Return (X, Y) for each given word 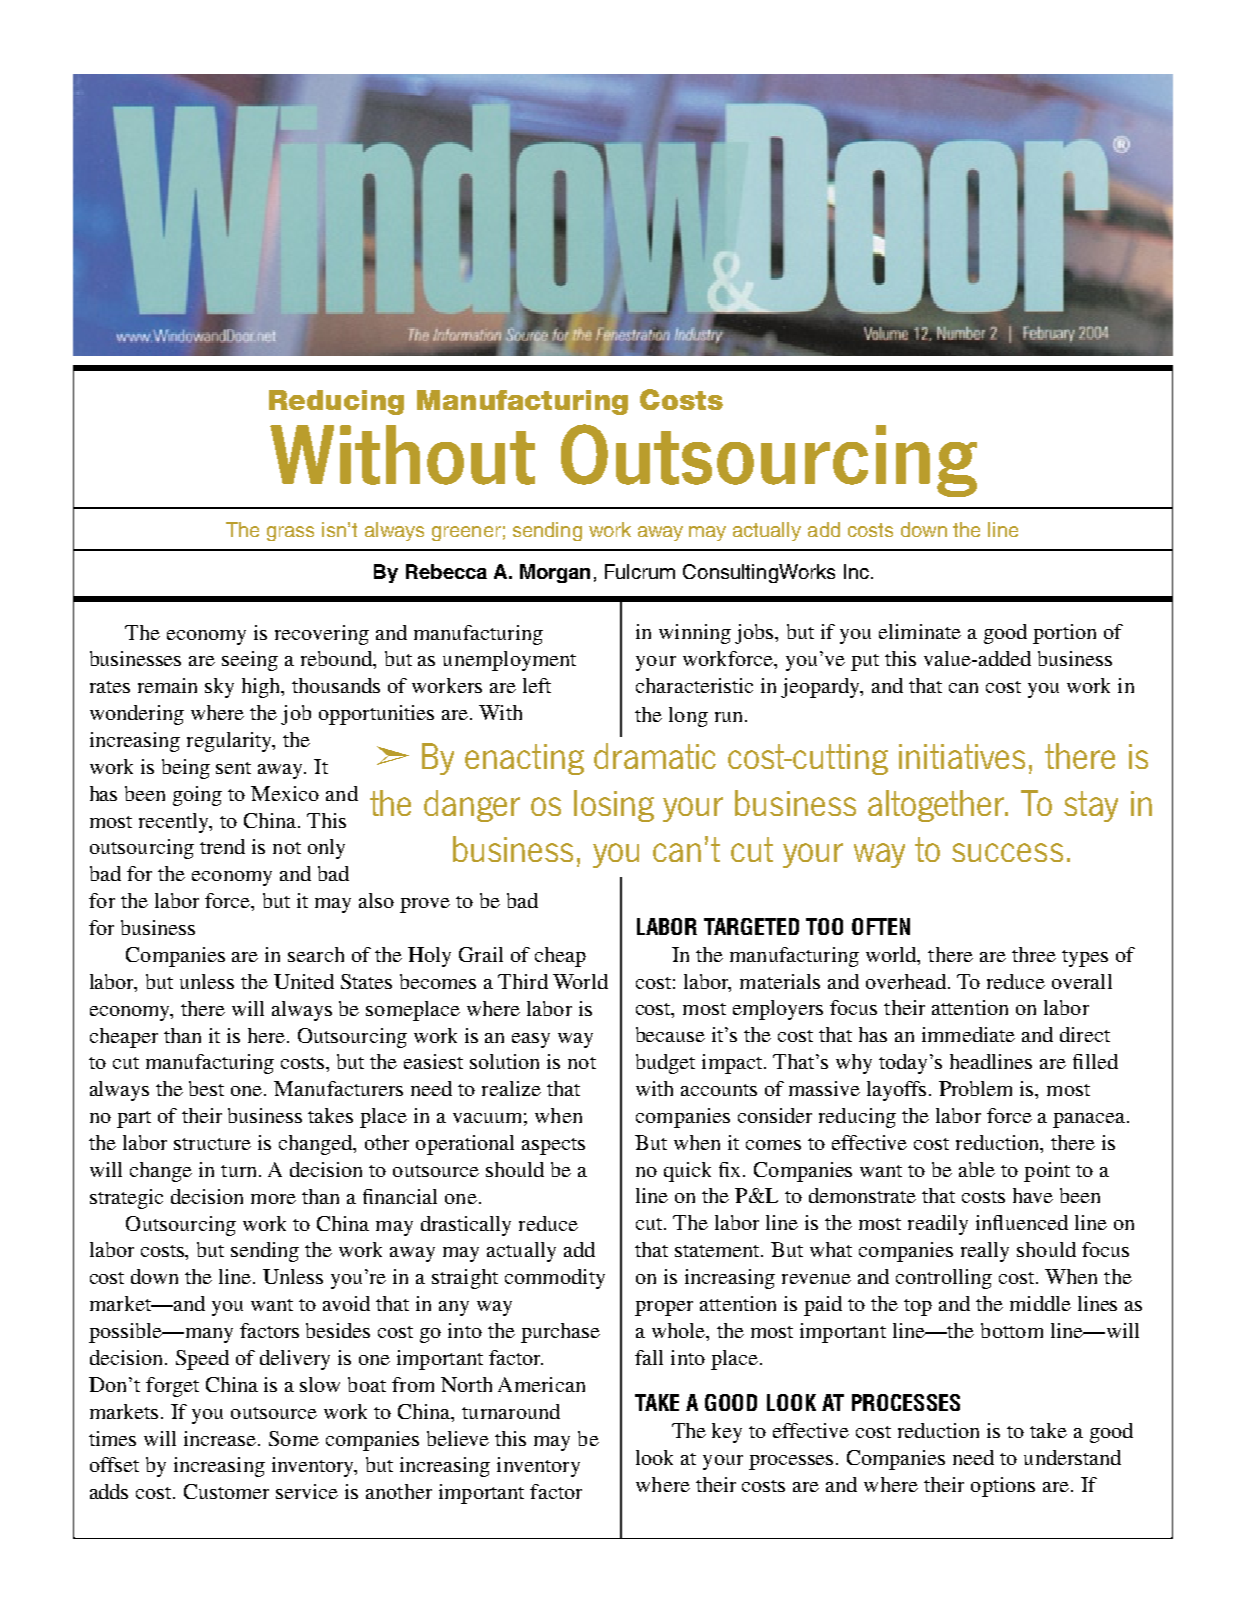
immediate (968, 1034)
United (304, 981)
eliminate (920, 631)
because (670, 1034)
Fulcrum (640, 571)
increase (221, 1438)
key (727, 1433)
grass (290, 533)
